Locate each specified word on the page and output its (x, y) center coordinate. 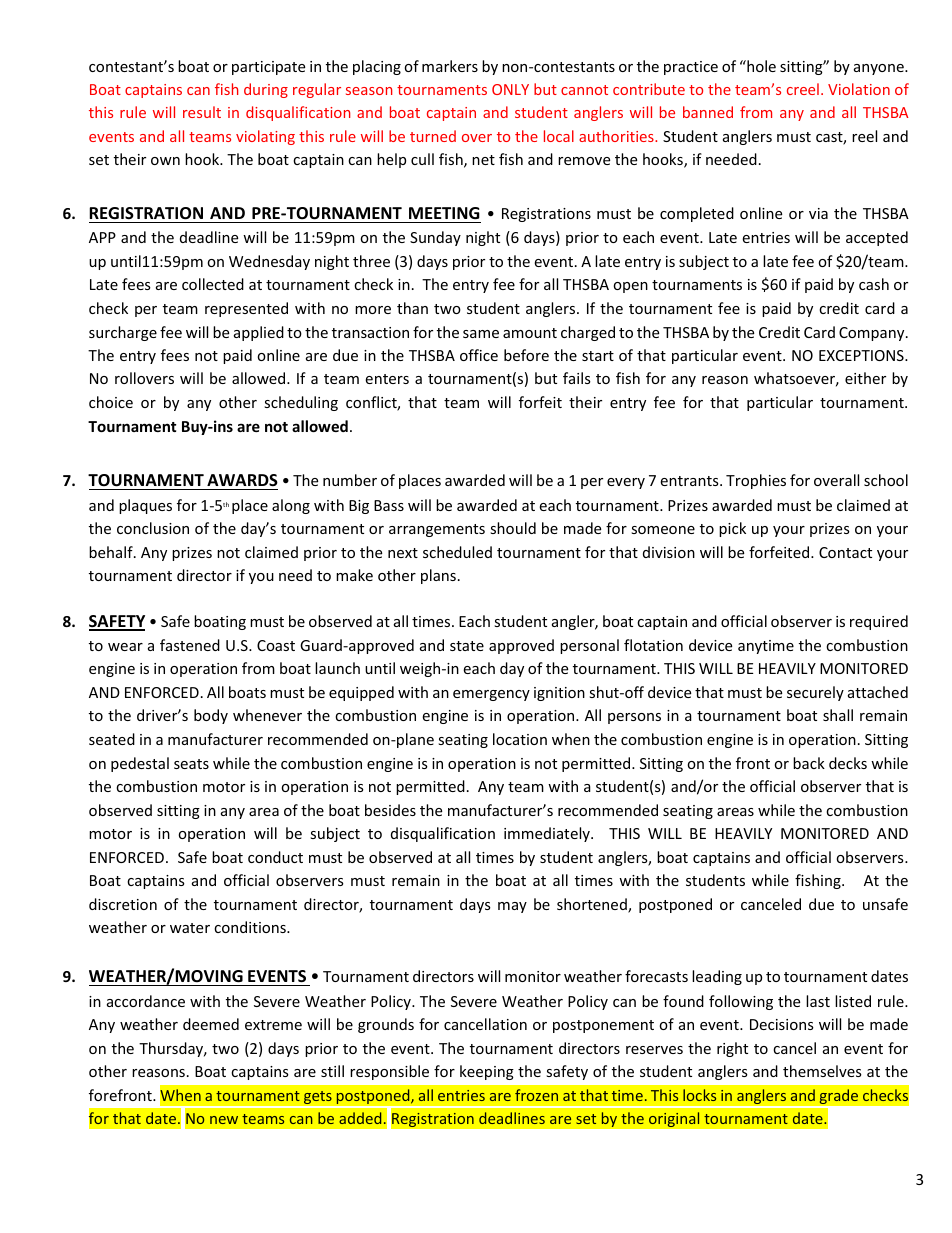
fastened (190, 645)
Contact (845, 552)
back (809, 763)
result (202, 112)
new (224, 1120)
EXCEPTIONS (862, 355)
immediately (548, 834)
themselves (822, 1071)
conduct (275, 857)
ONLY (510, 89)
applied (259, 333)
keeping (487, 1072)
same (481, 334)
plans (438, 576)
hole (760, 66)
